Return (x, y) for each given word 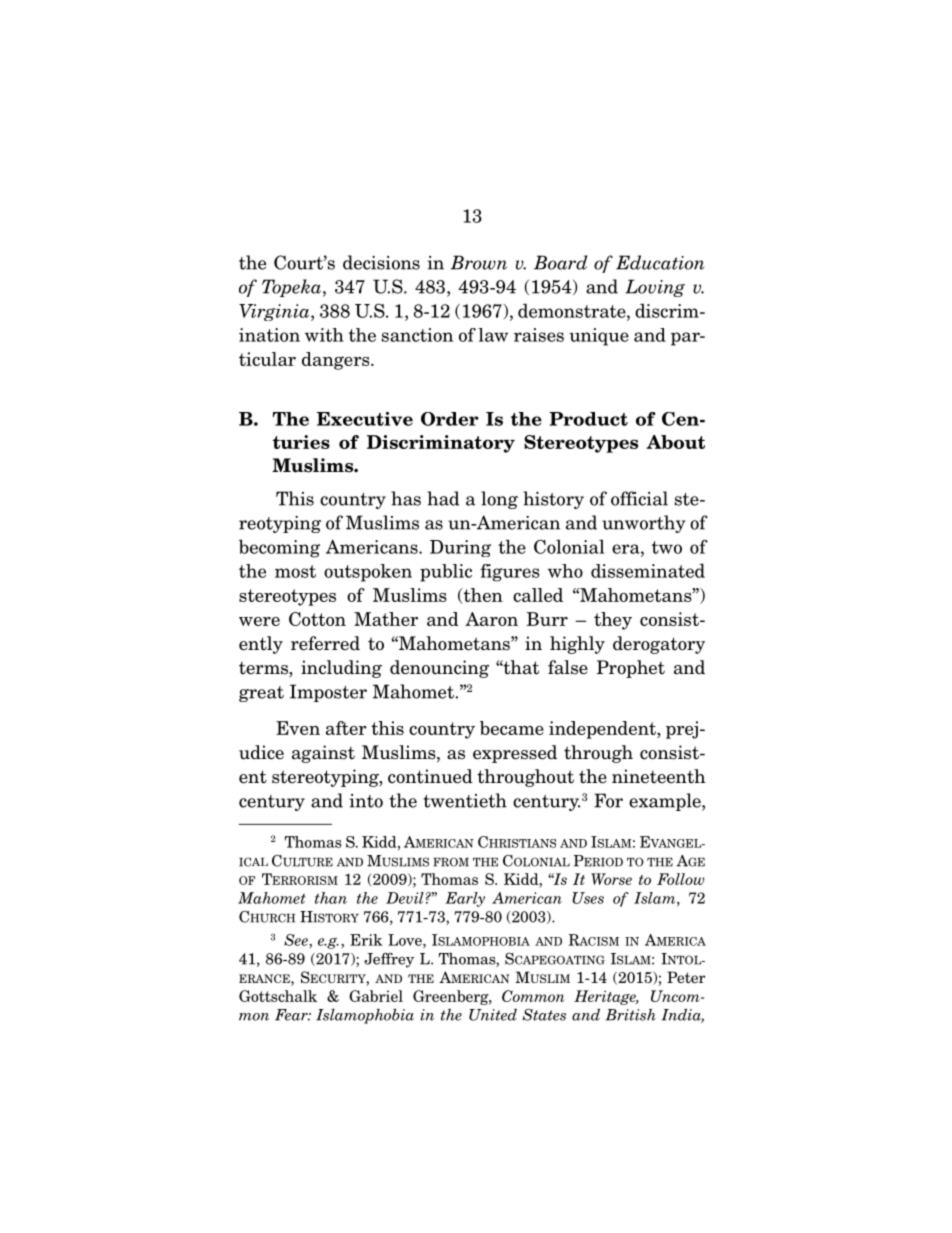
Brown (479, 262)
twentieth (465, 800)
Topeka (291, 288)
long (499, 500)
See (297, 940)
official (639, 498)
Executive (365, 419)
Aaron (491, 619)
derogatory (659, 645)
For (608, 800)
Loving (655, 288)
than (331, 898)
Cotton (317, 619)
